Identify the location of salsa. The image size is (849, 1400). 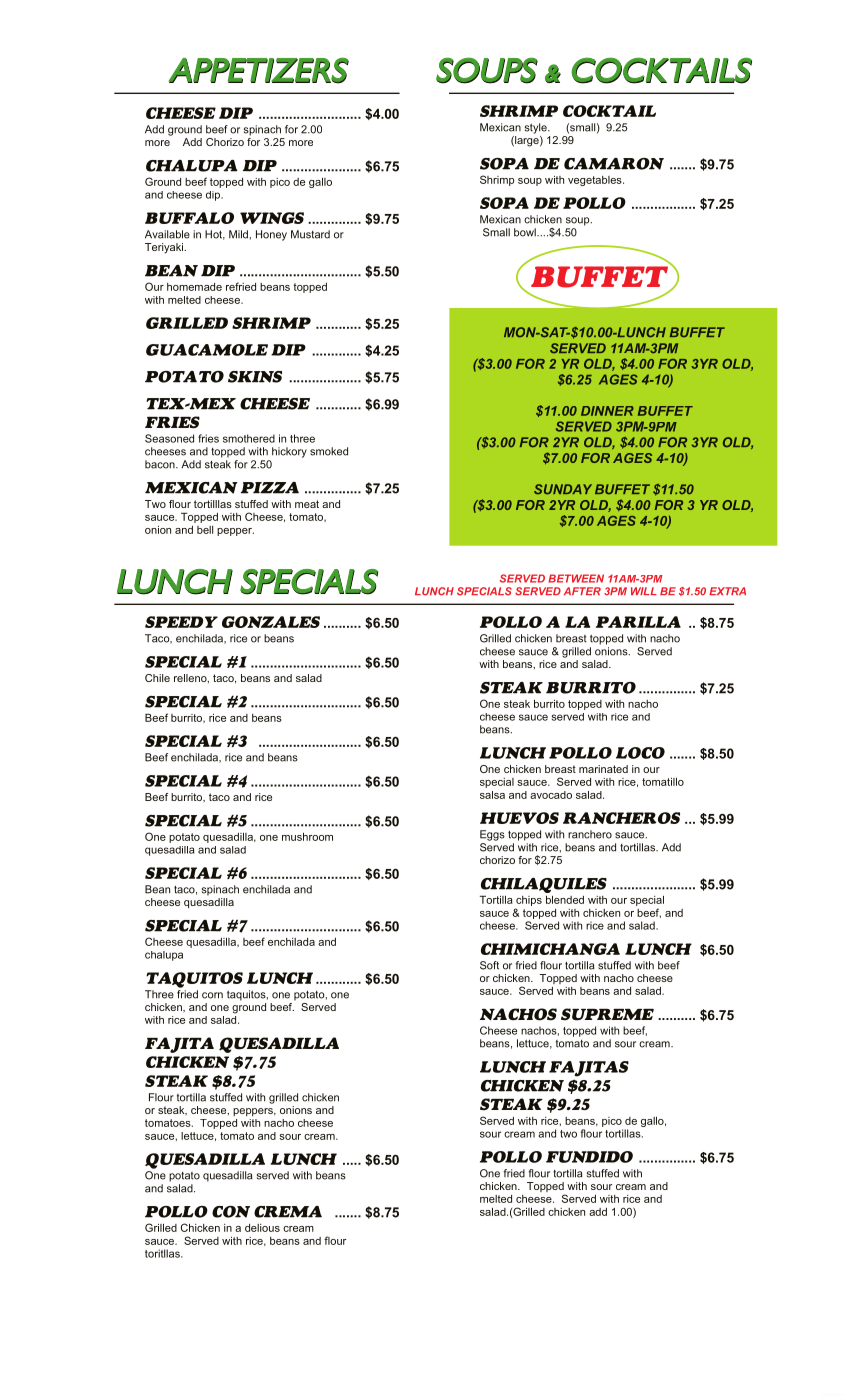
(492, 795).
